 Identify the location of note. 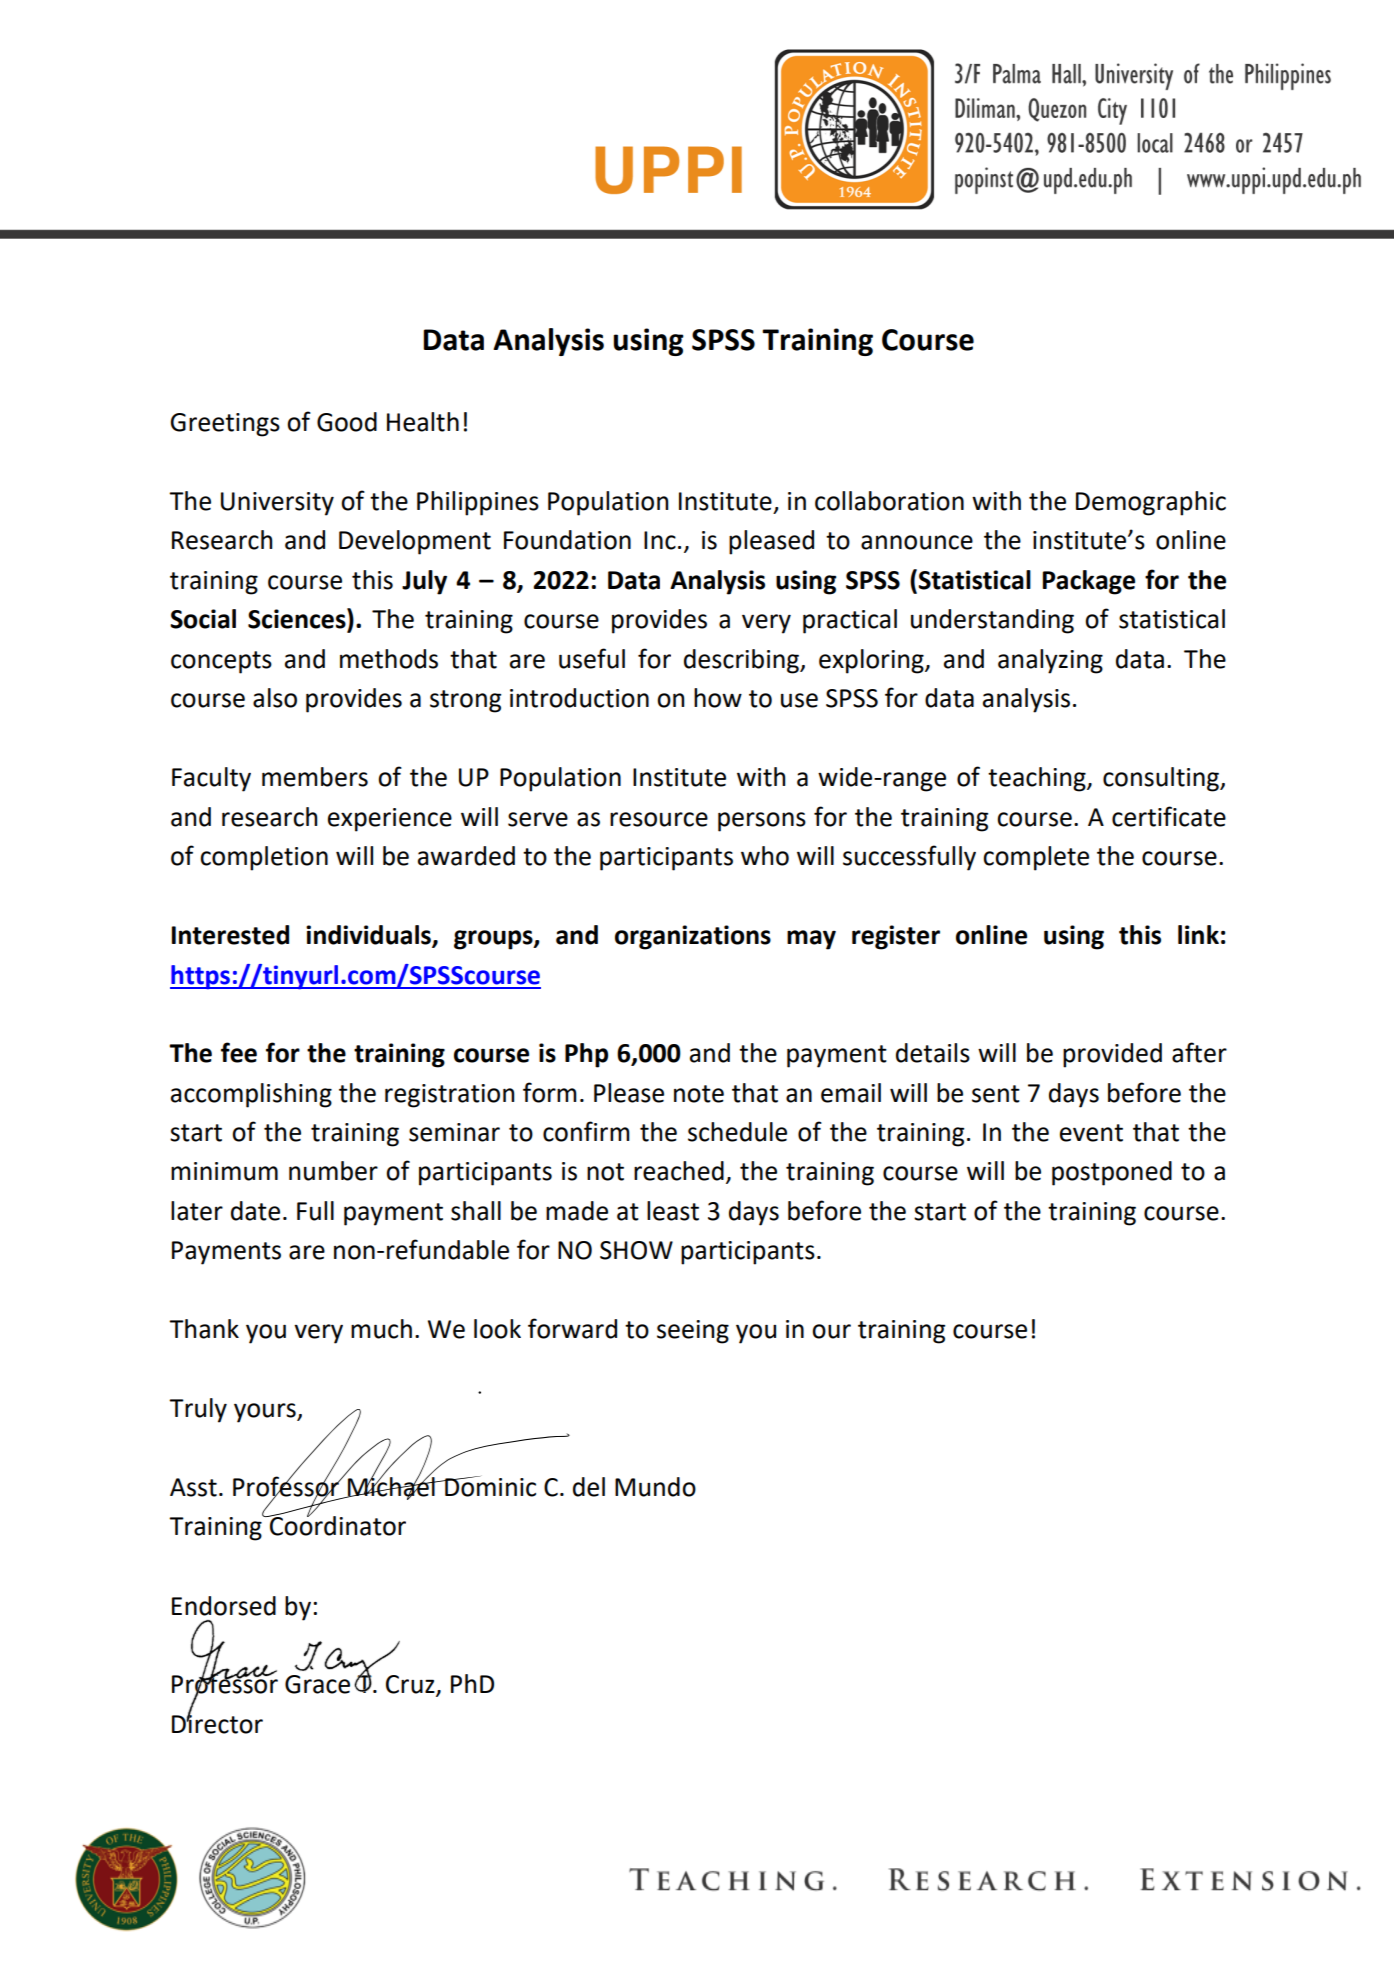
(699, 1094).
